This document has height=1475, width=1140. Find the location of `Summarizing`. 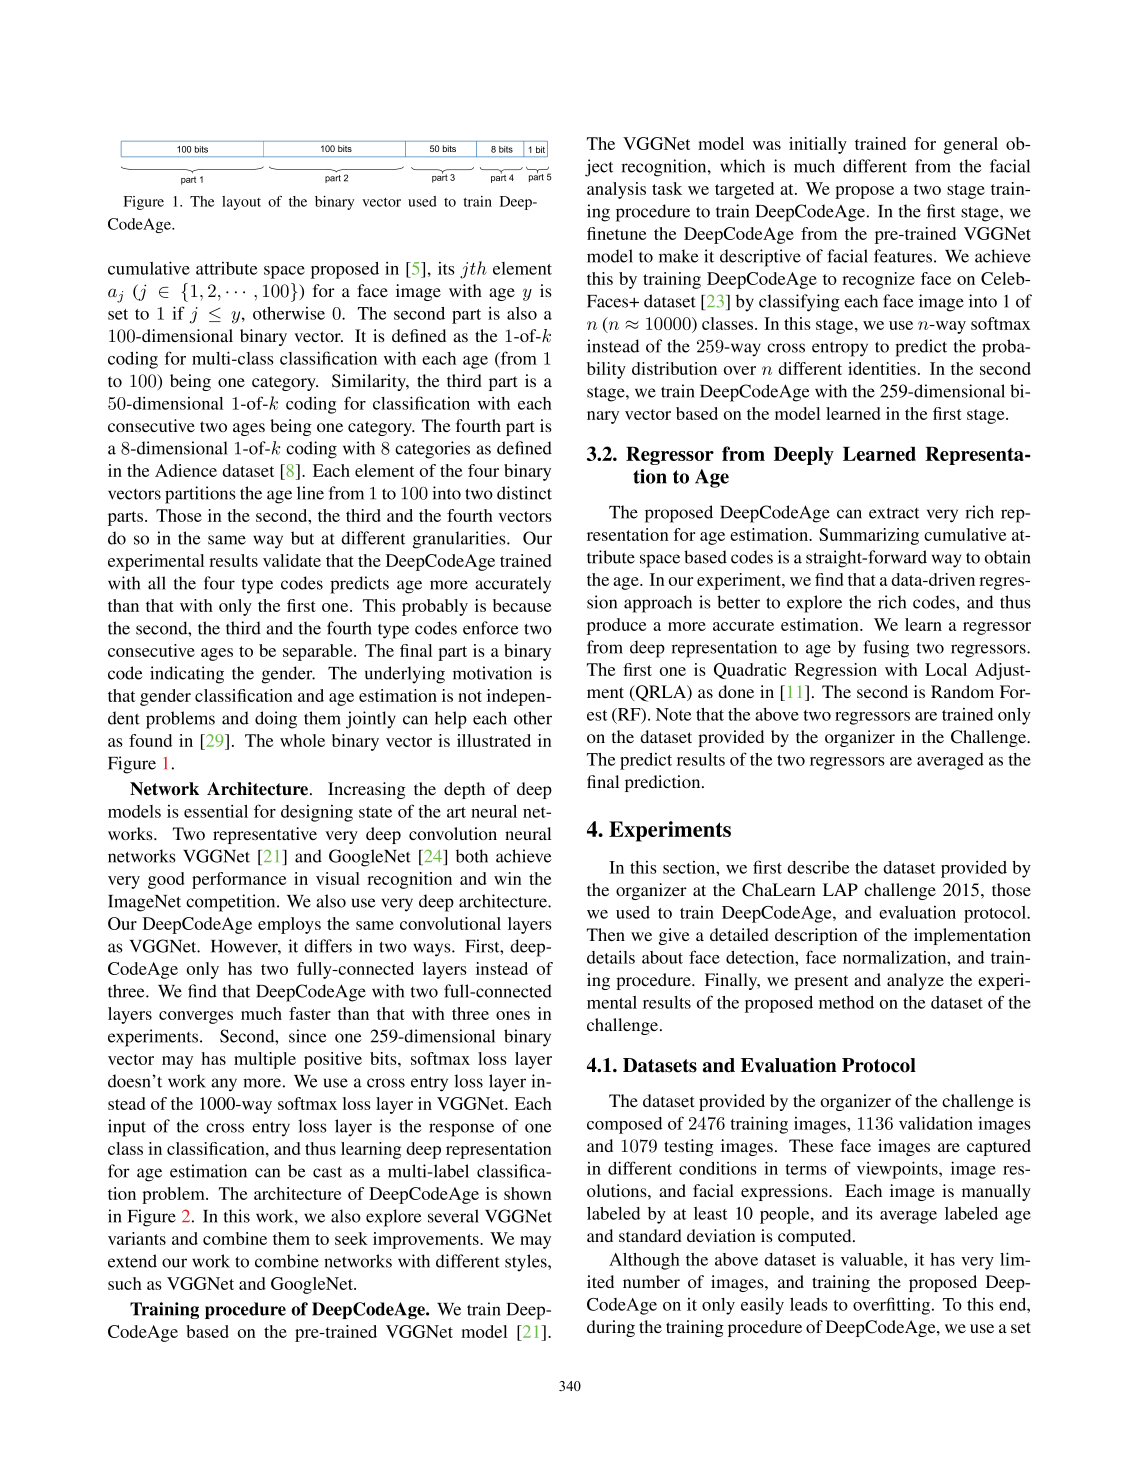

Summarizing is located at coordinates (869, 536).
